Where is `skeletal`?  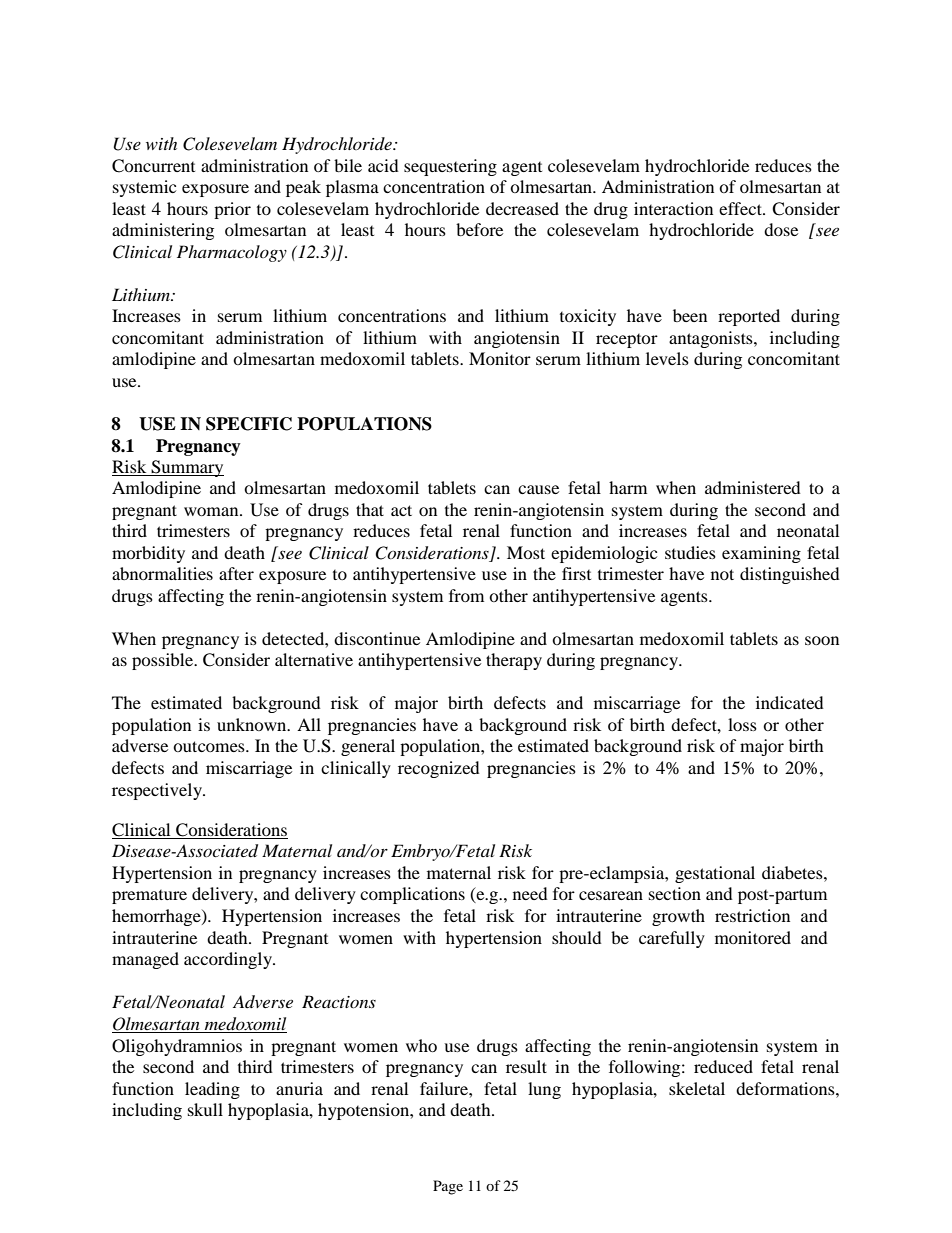
skeletal is located at coordinates (697, 1088).
